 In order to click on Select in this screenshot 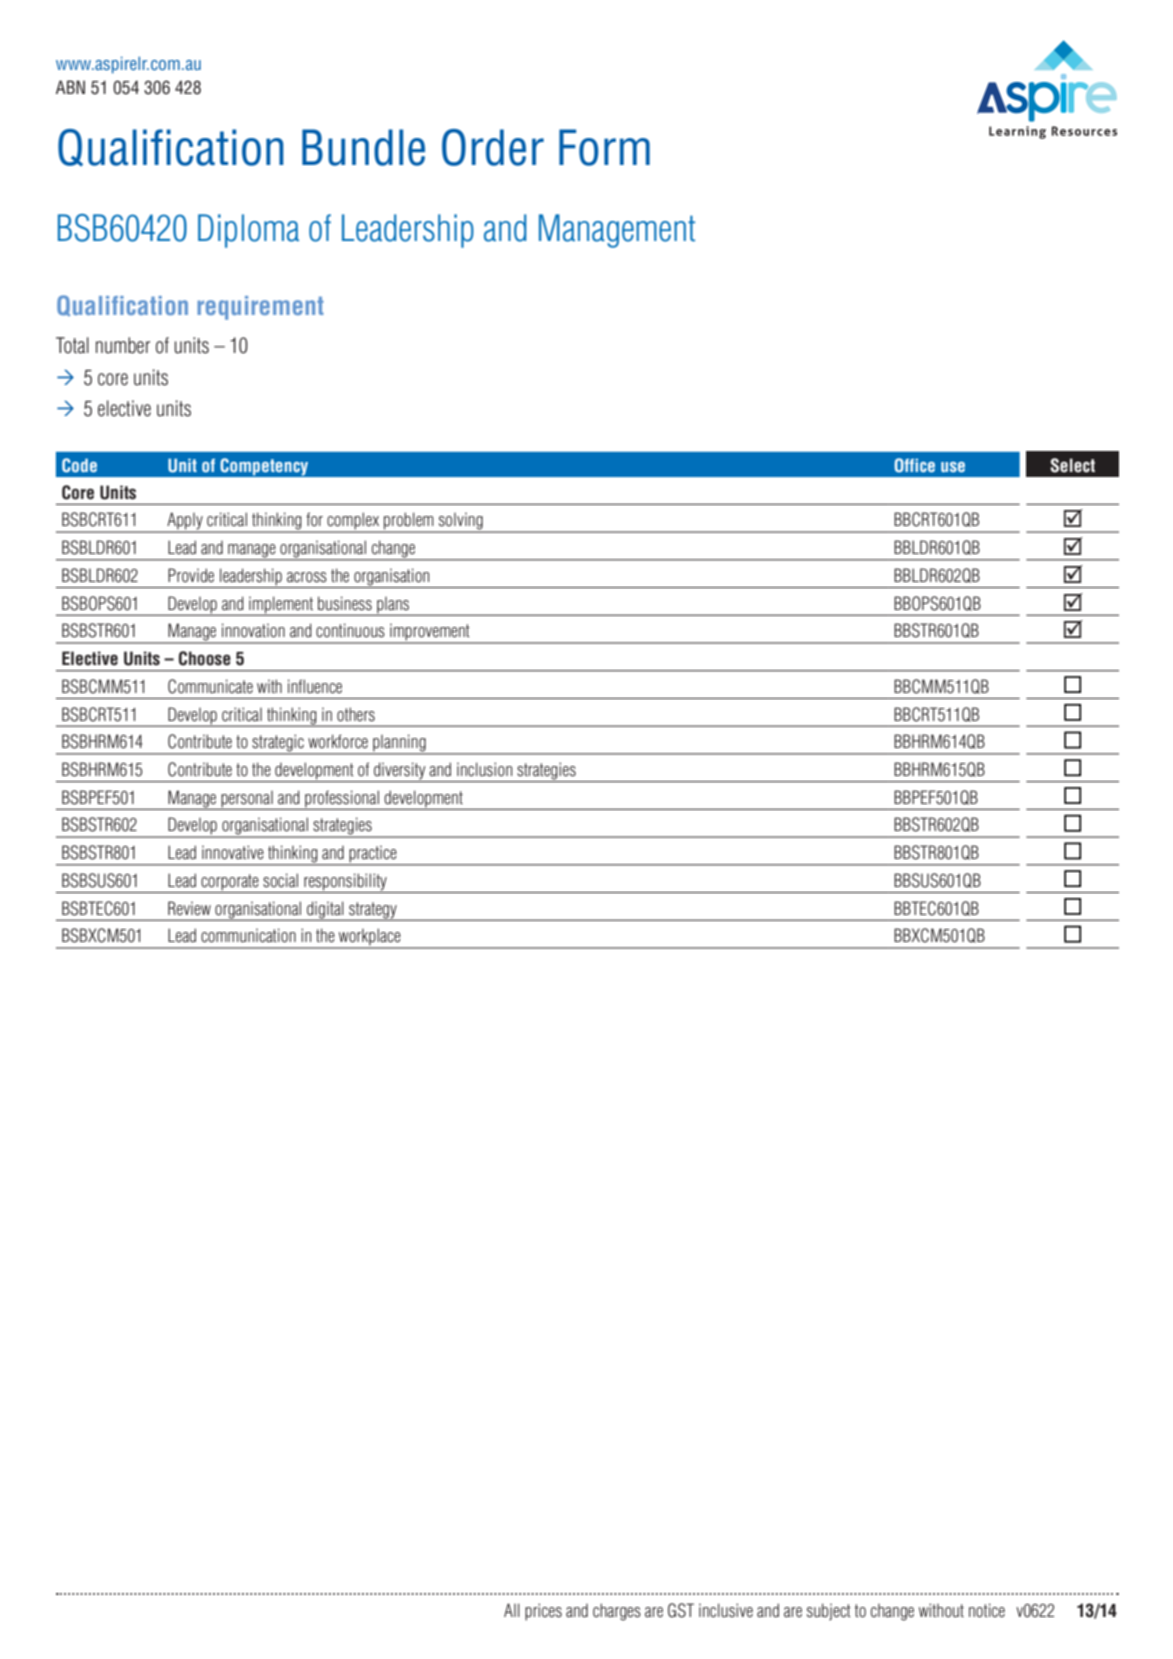, I will do `click(1072, 465)`.
